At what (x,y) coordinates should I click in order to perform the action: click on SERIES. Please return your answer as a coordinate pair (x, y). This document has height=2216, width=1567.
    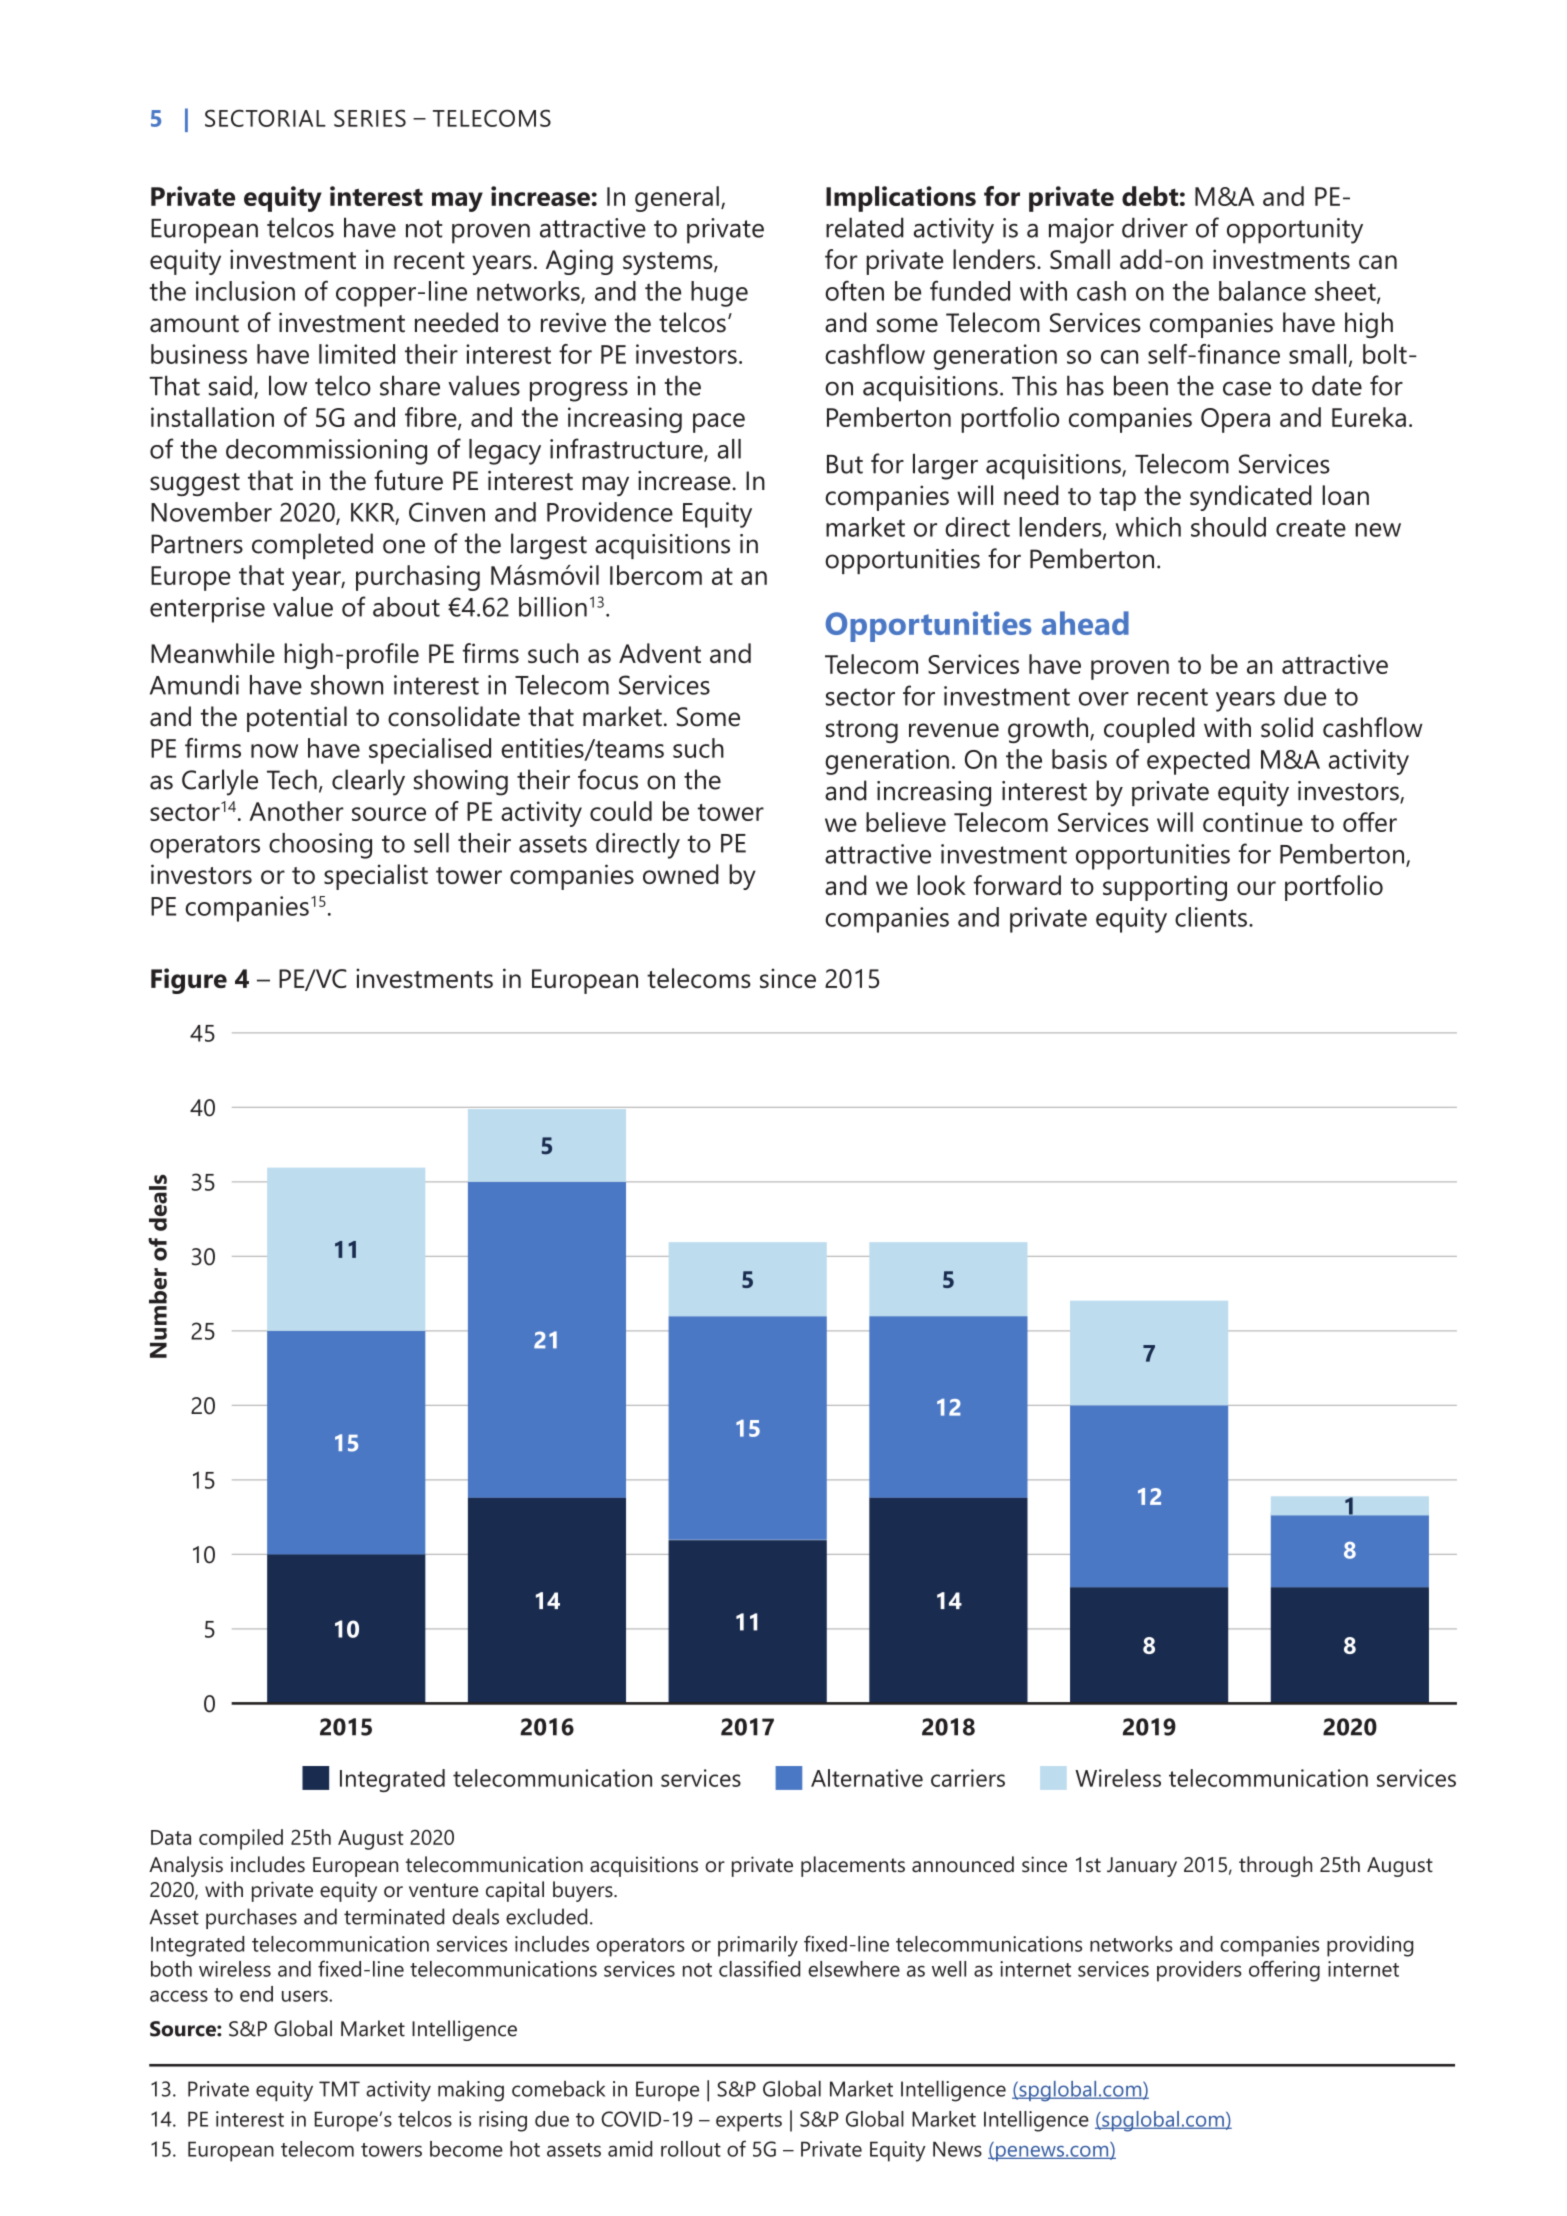
    Looking at the image, I should click on (370, 118).
